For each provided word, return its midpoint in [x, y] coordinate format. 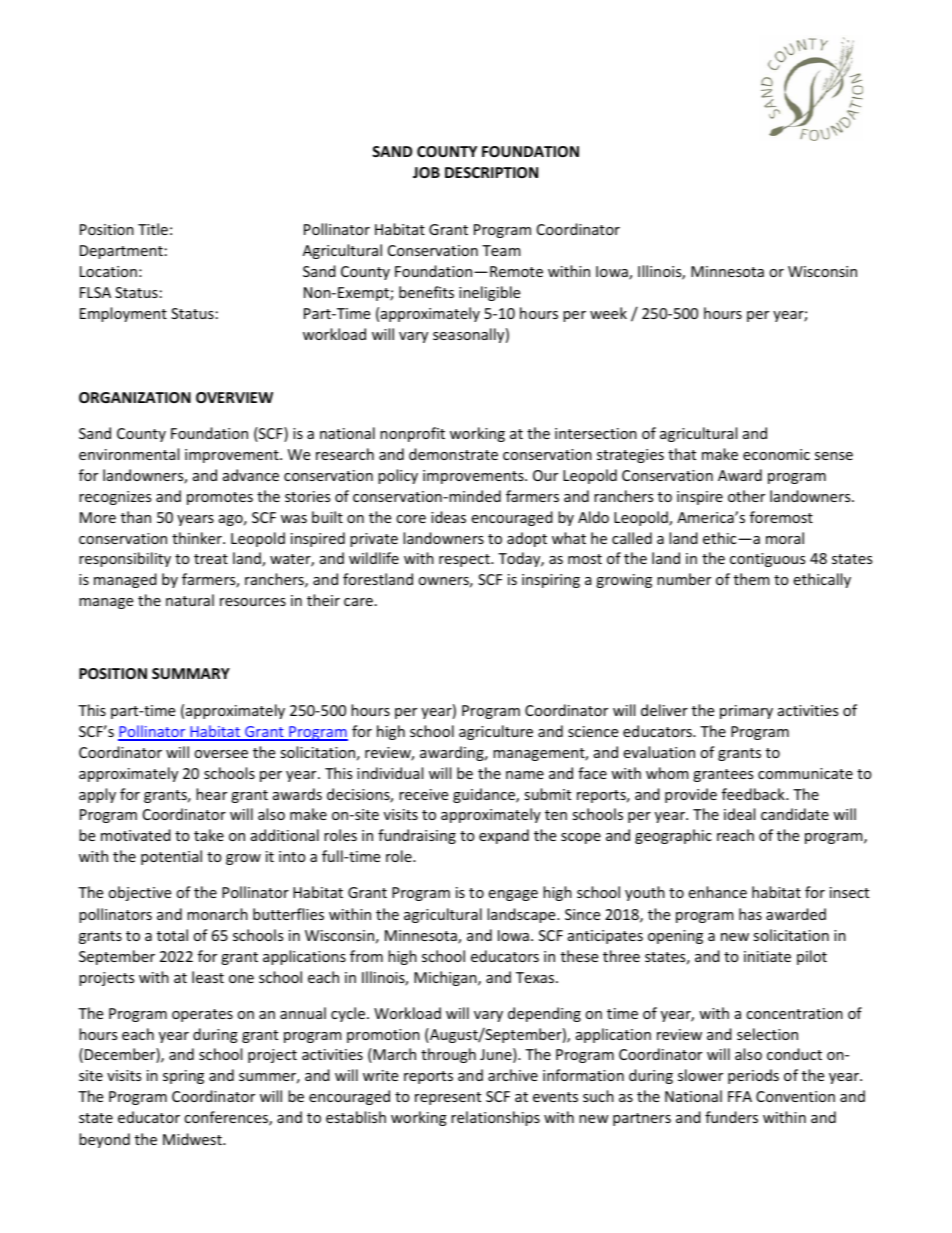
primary [746, 712]
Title [153, 229]
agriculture [496, 732]
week [608, 313]
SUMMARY [191, 673]
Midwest [193, 1139]
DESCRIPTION [491, 172]
